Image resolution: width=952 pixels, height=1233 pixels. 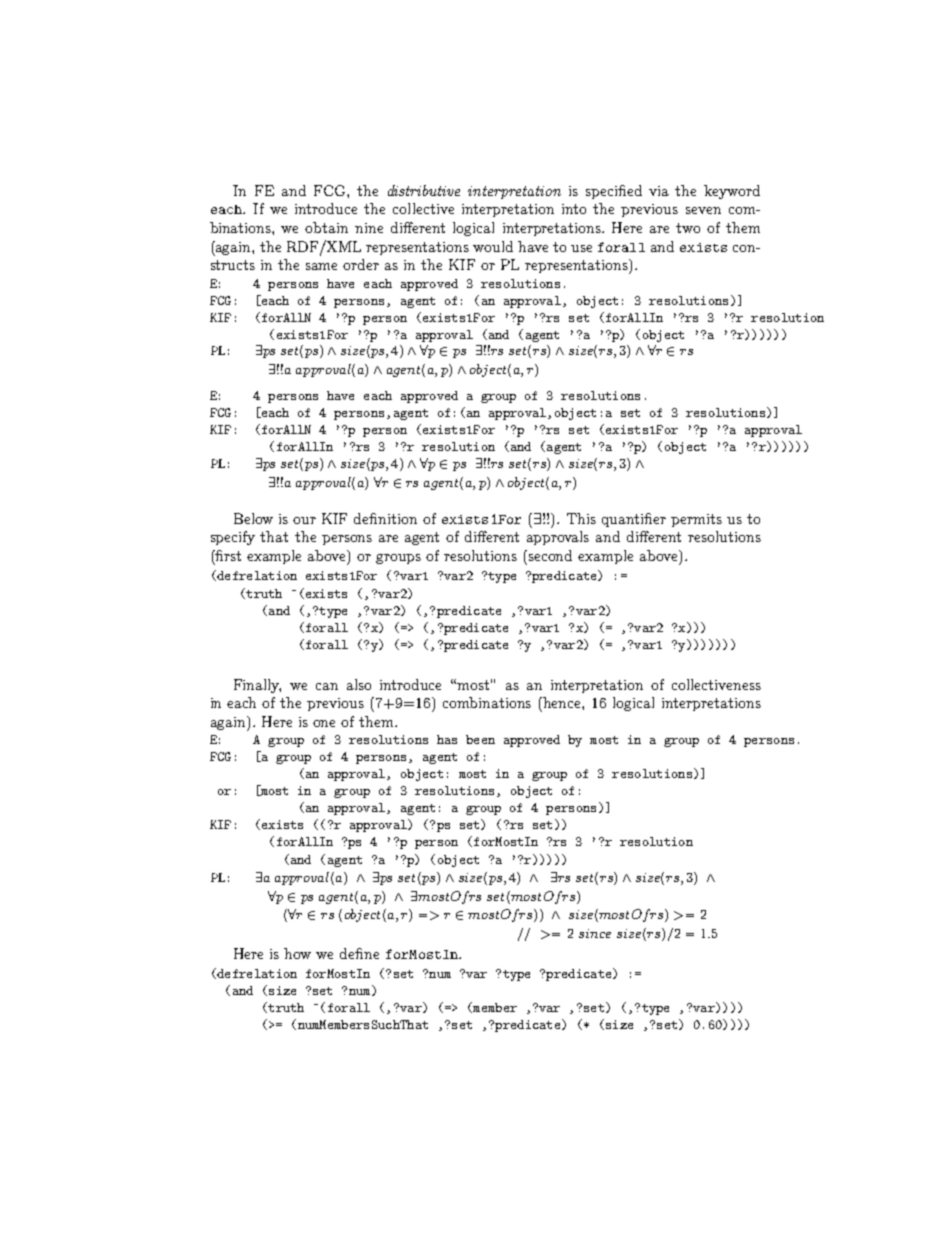 What do you see at coordinates (385, 518) in the screenshot?
I see `definition` at bounding box center [385, 518].
